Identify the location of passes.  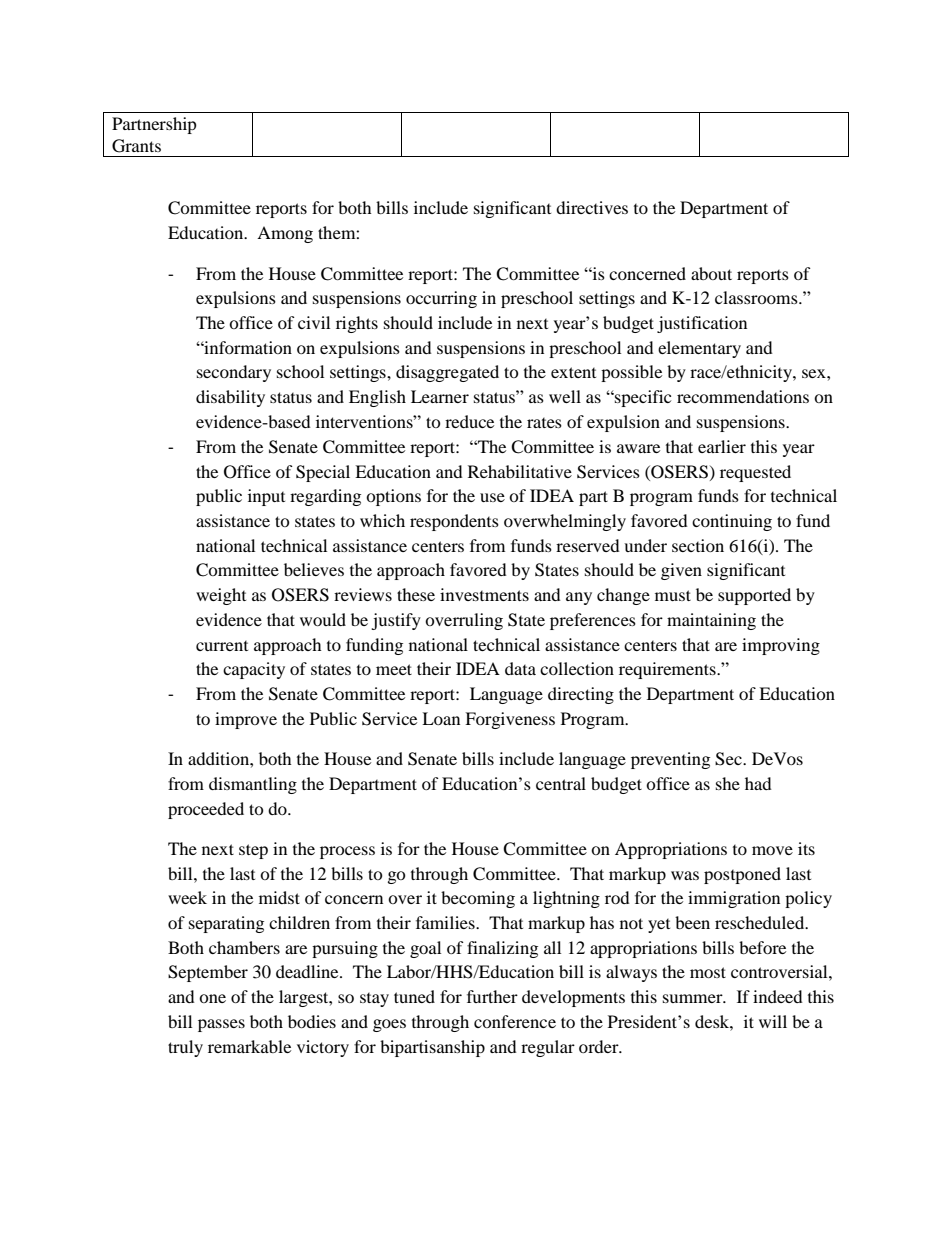
(221, 1025).
